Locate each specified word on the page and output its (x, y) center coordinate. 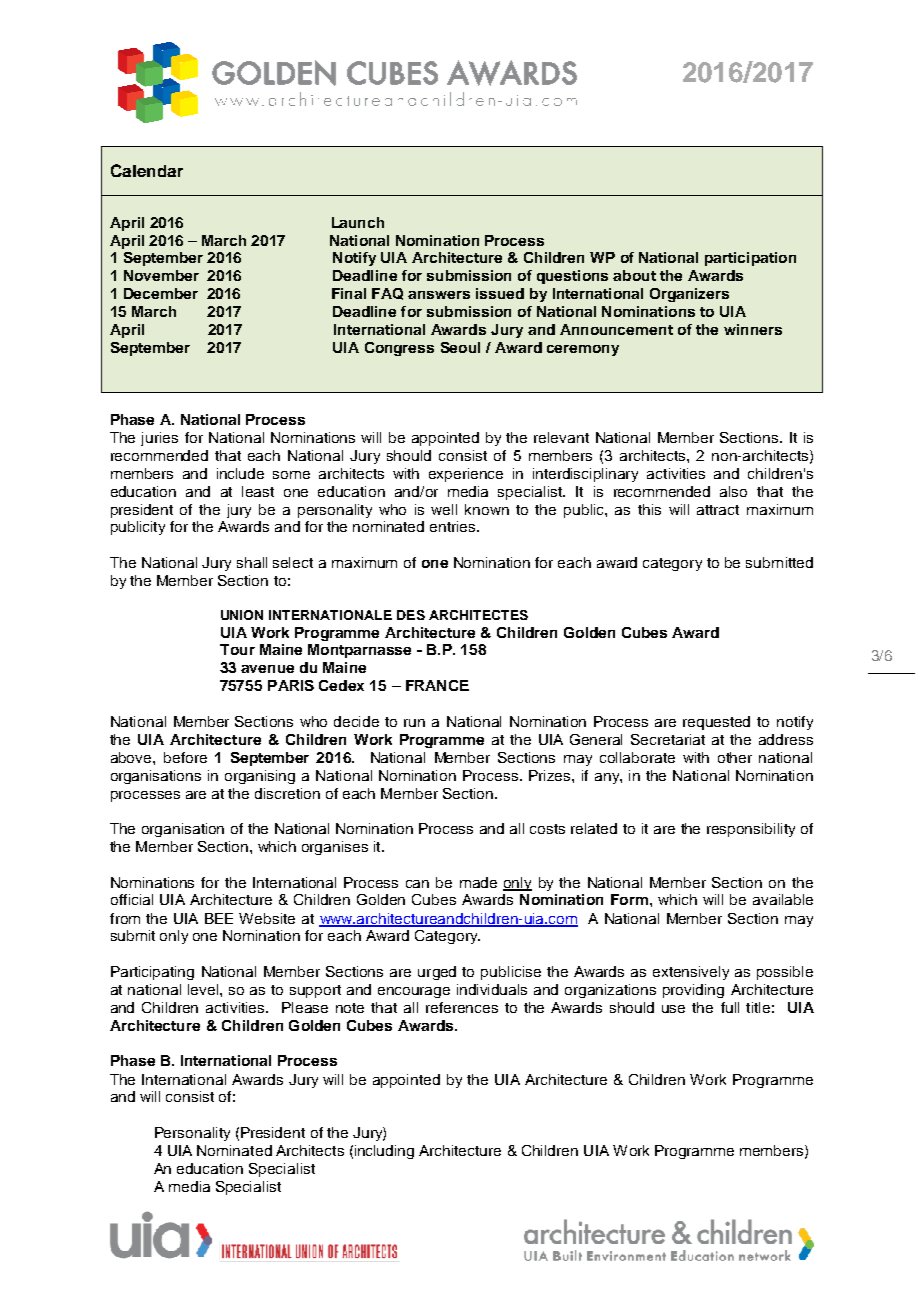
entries (454, 526)
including (384, 1152)
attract (718, 510)
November (161, 275)
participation (750, 259)
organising (260, 777)
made (478, 882)
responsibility (751, 830)
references (462, 1007)
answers (439, 295)
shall (252, 562)
